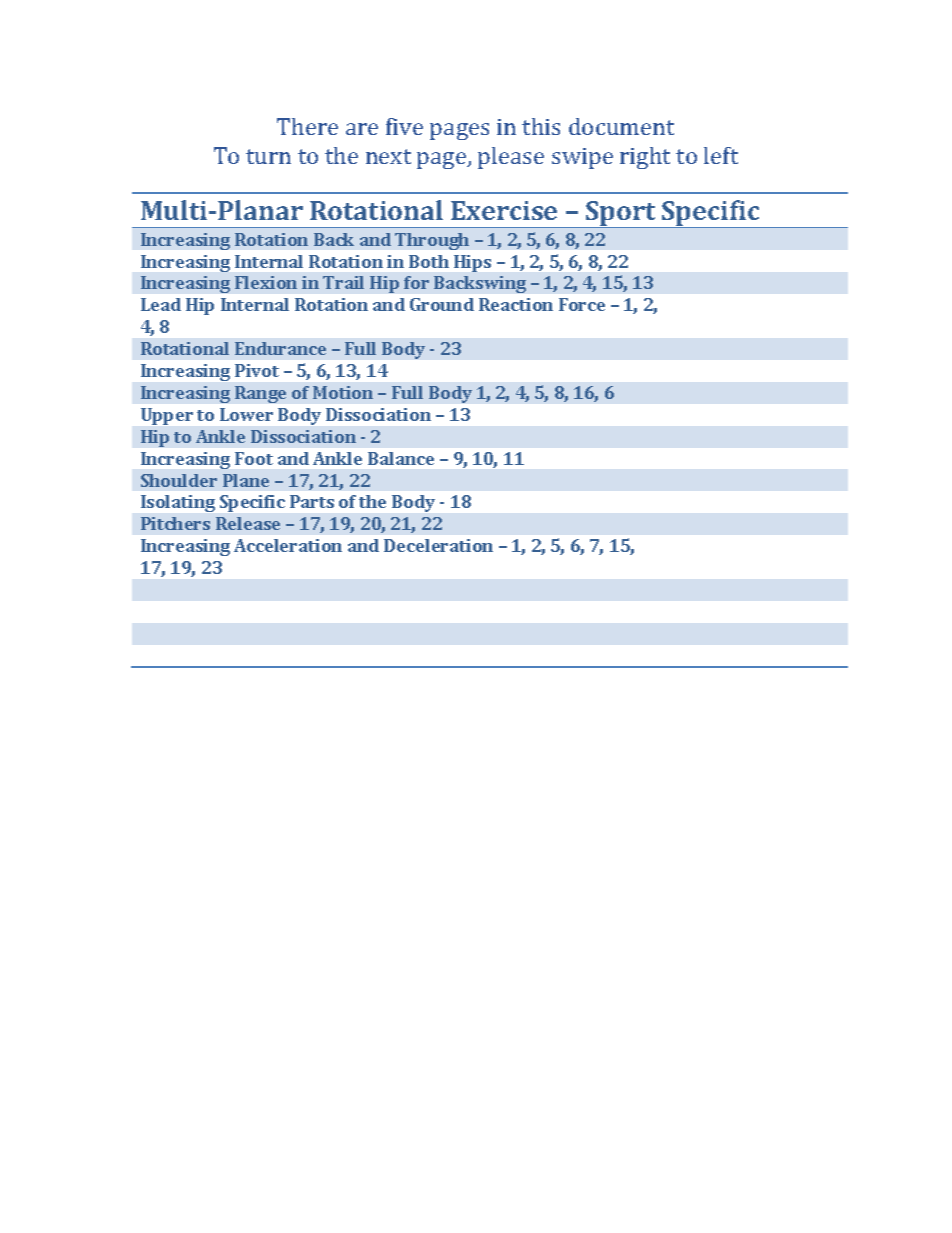 The height and width of the image is (1233, 952). I want to click on Force, so click(582, 304).
